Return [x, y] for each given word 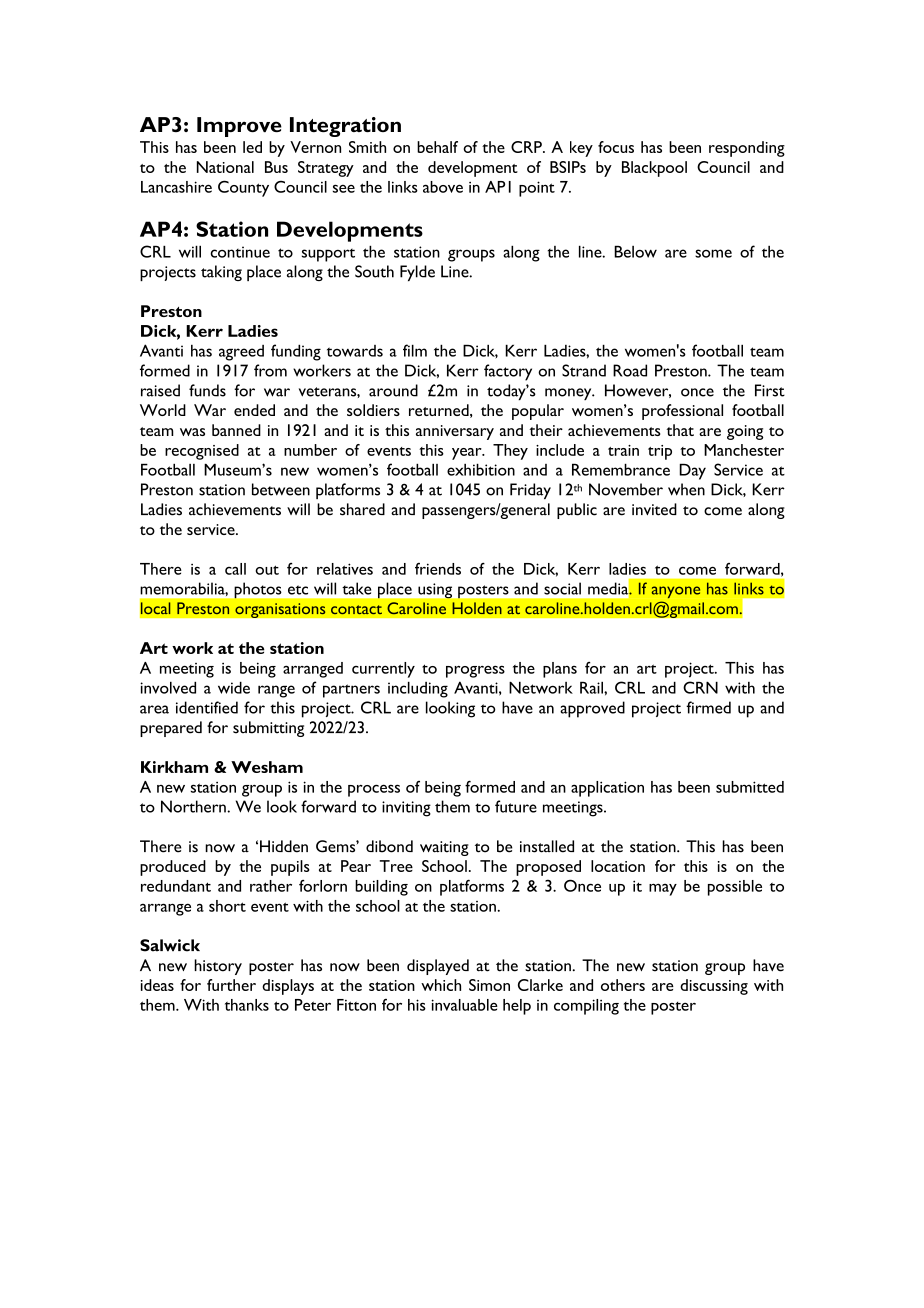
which [441, 985]
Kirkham [174, 767]
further [231, 985]
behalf [437, 147]
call [235, 569]
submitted [750, 787]
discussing [714, 987]
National [225, 167]
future [516, 806]
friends [438, 569]
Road [630, 370]
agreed [241, 353]
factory [508, 372]
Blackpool [654, 169]
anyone [676, 592]
